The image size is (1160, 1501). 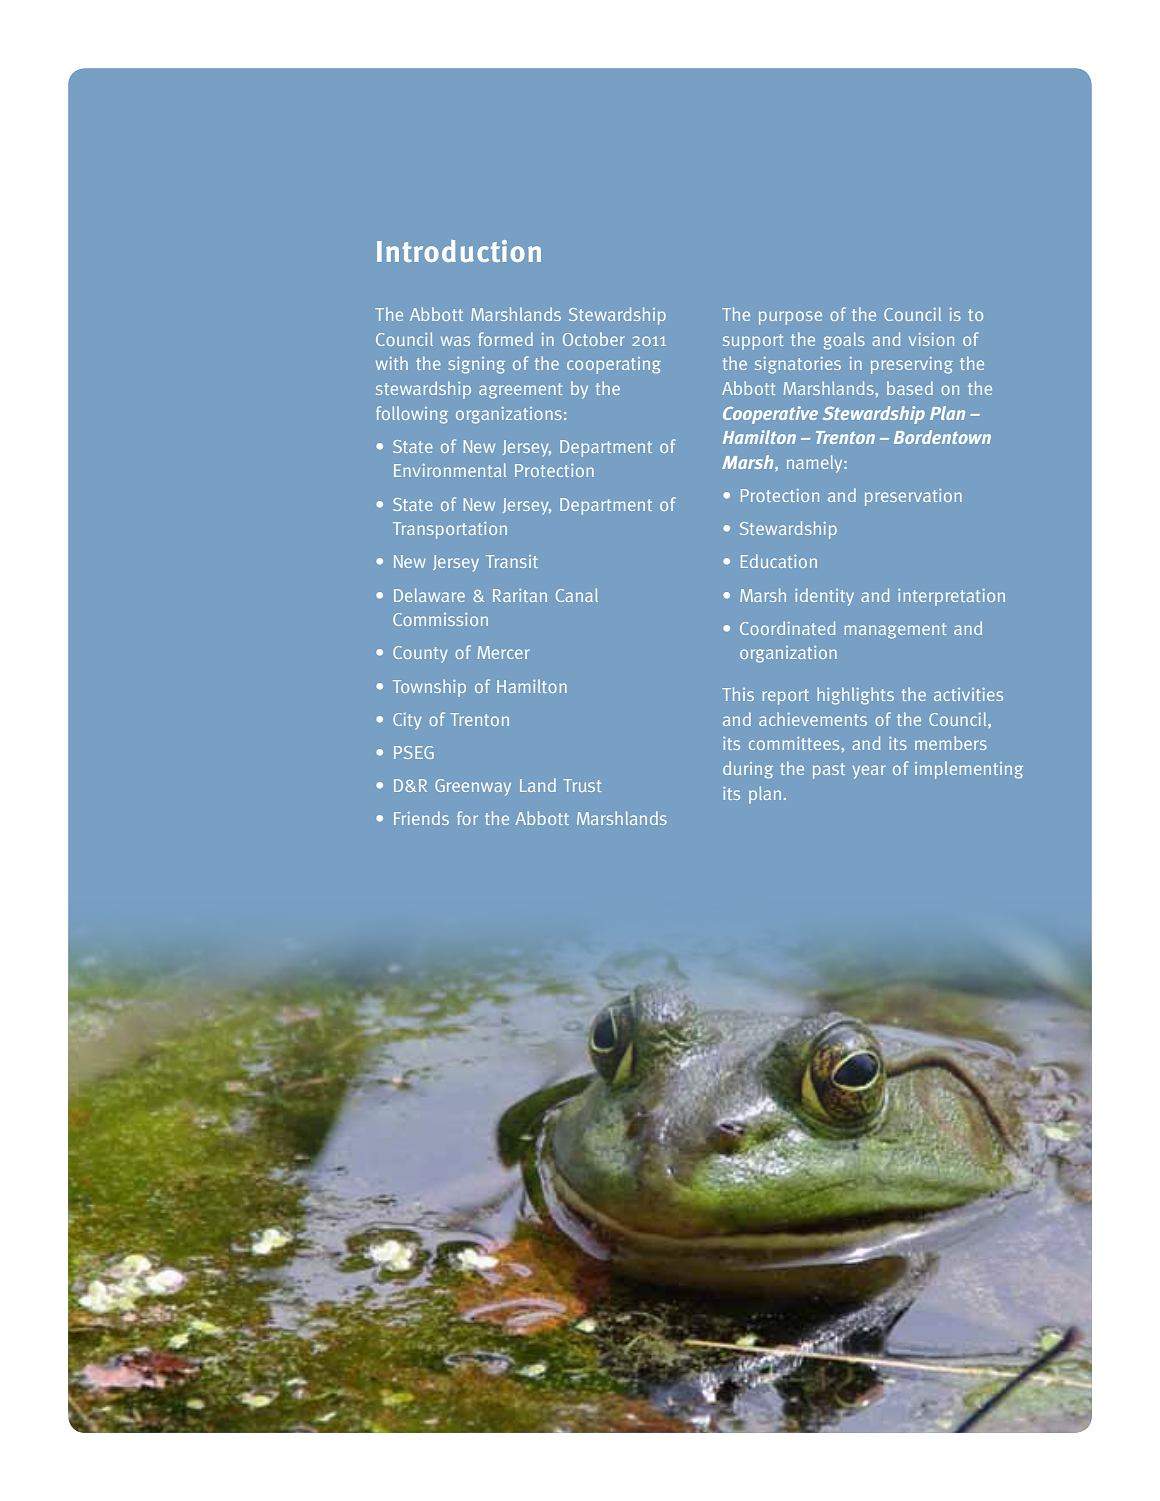 I want to click on Commission, so click(x=440, y=619).
